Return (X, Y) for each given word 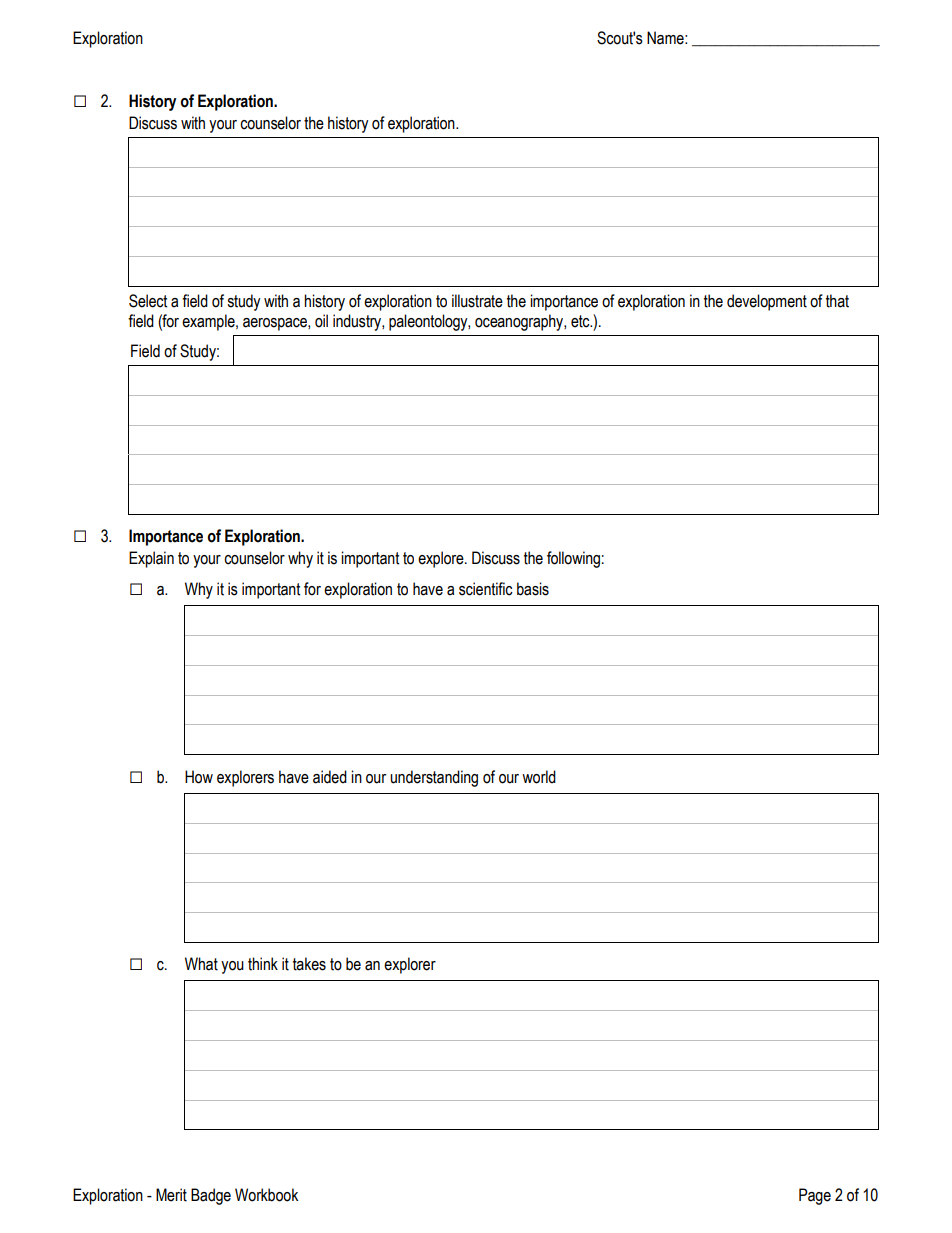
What (201, 964)
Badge (211, 1196)
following (573, 559)
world (539, 777)
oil (321, 321)
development (767, 302)
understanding (434, 778)
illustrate (477, 301)
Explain (151, 559)
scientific (486, 589)
